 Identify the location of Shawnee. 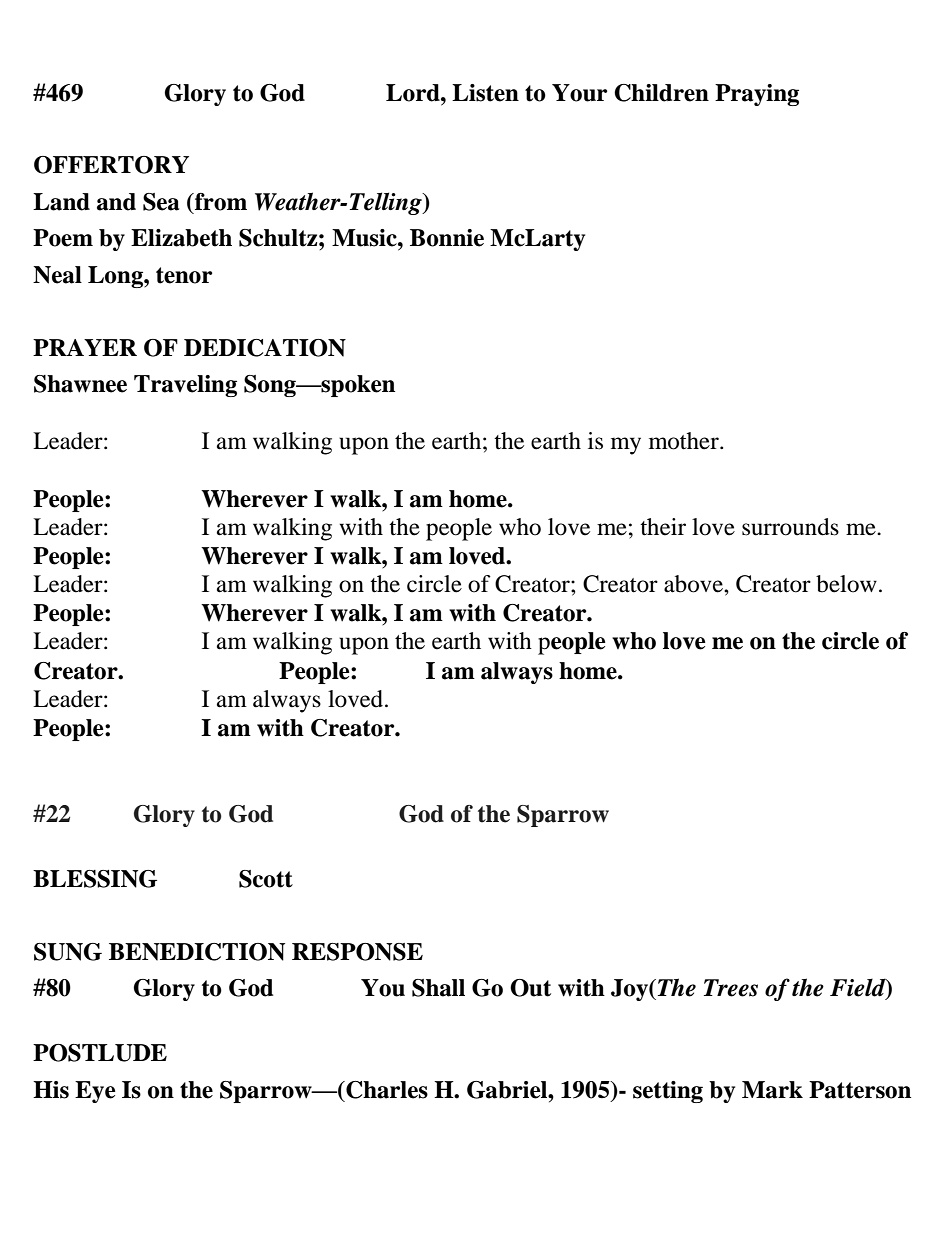
(80, 384).
